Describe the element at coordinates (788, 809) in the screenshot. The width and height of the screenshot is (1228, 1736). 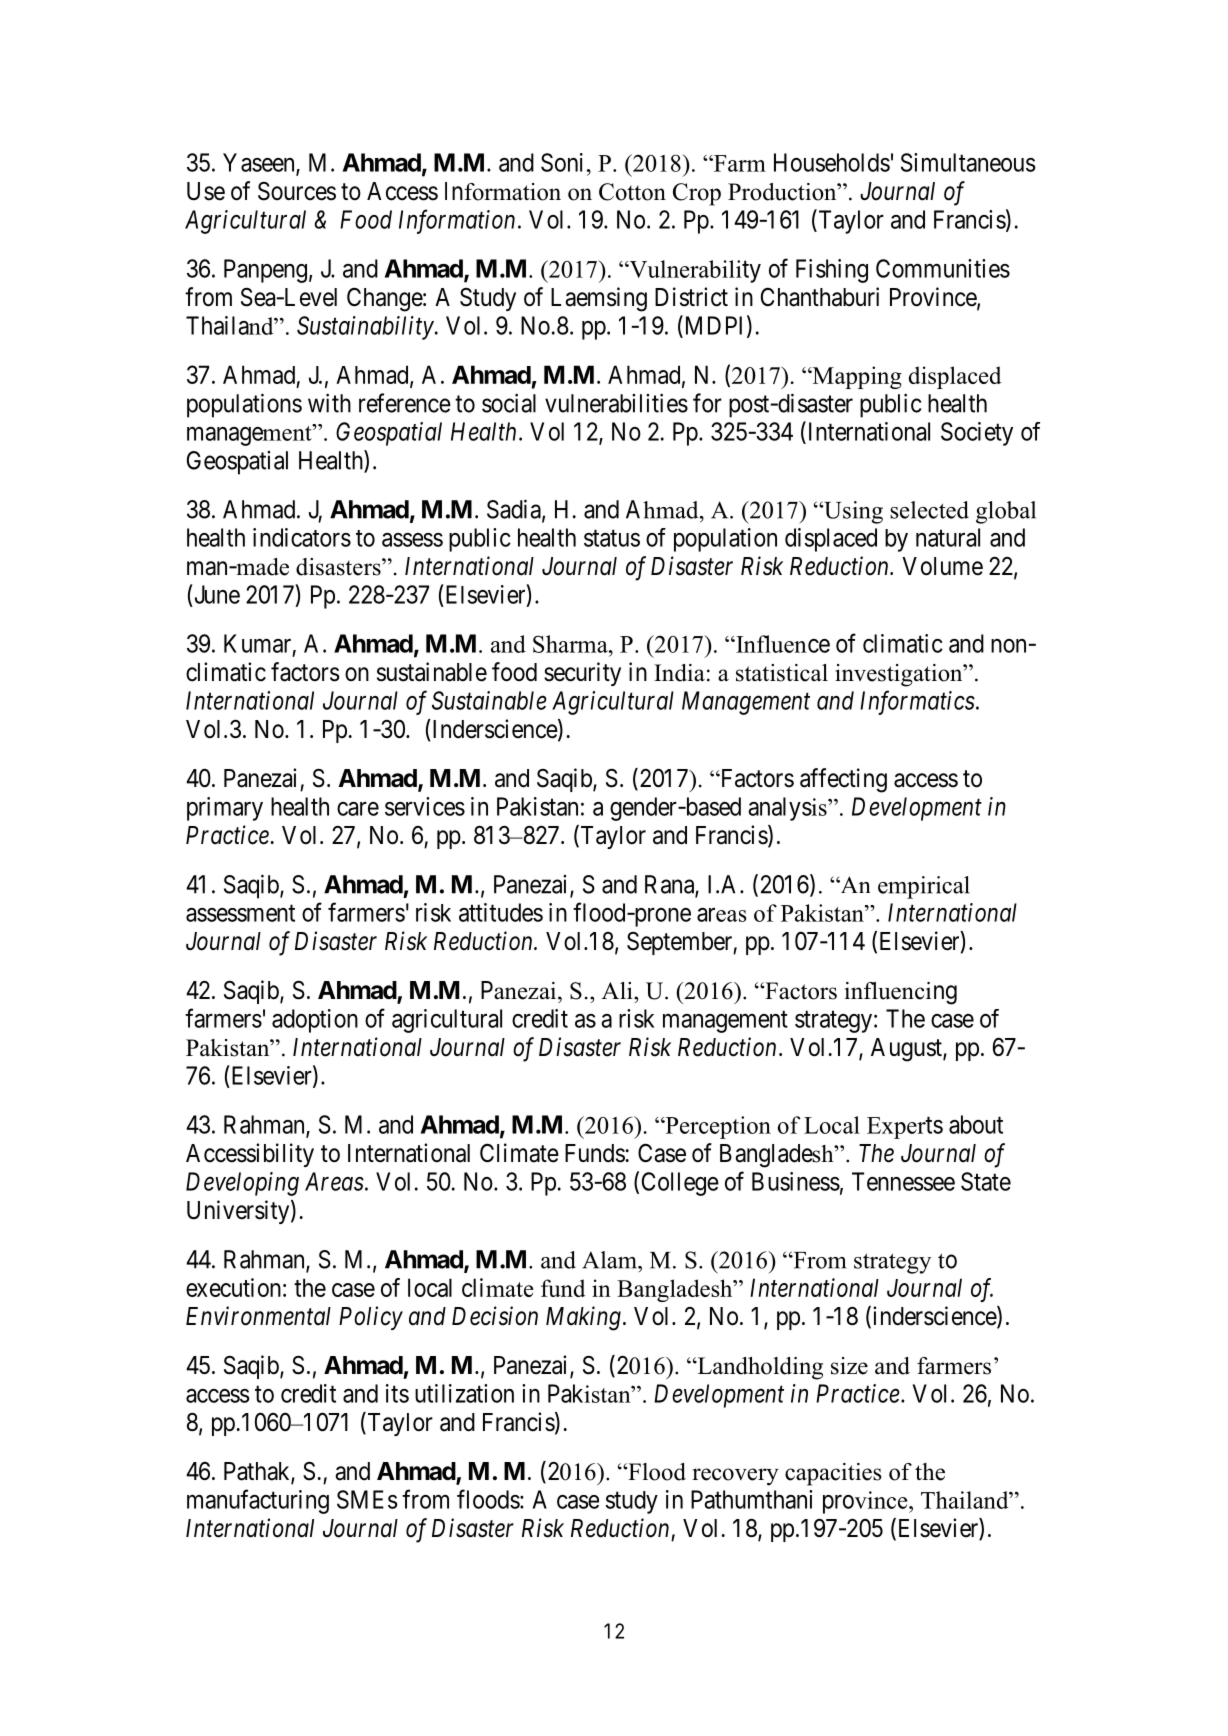
I see `analysis` at that location.
